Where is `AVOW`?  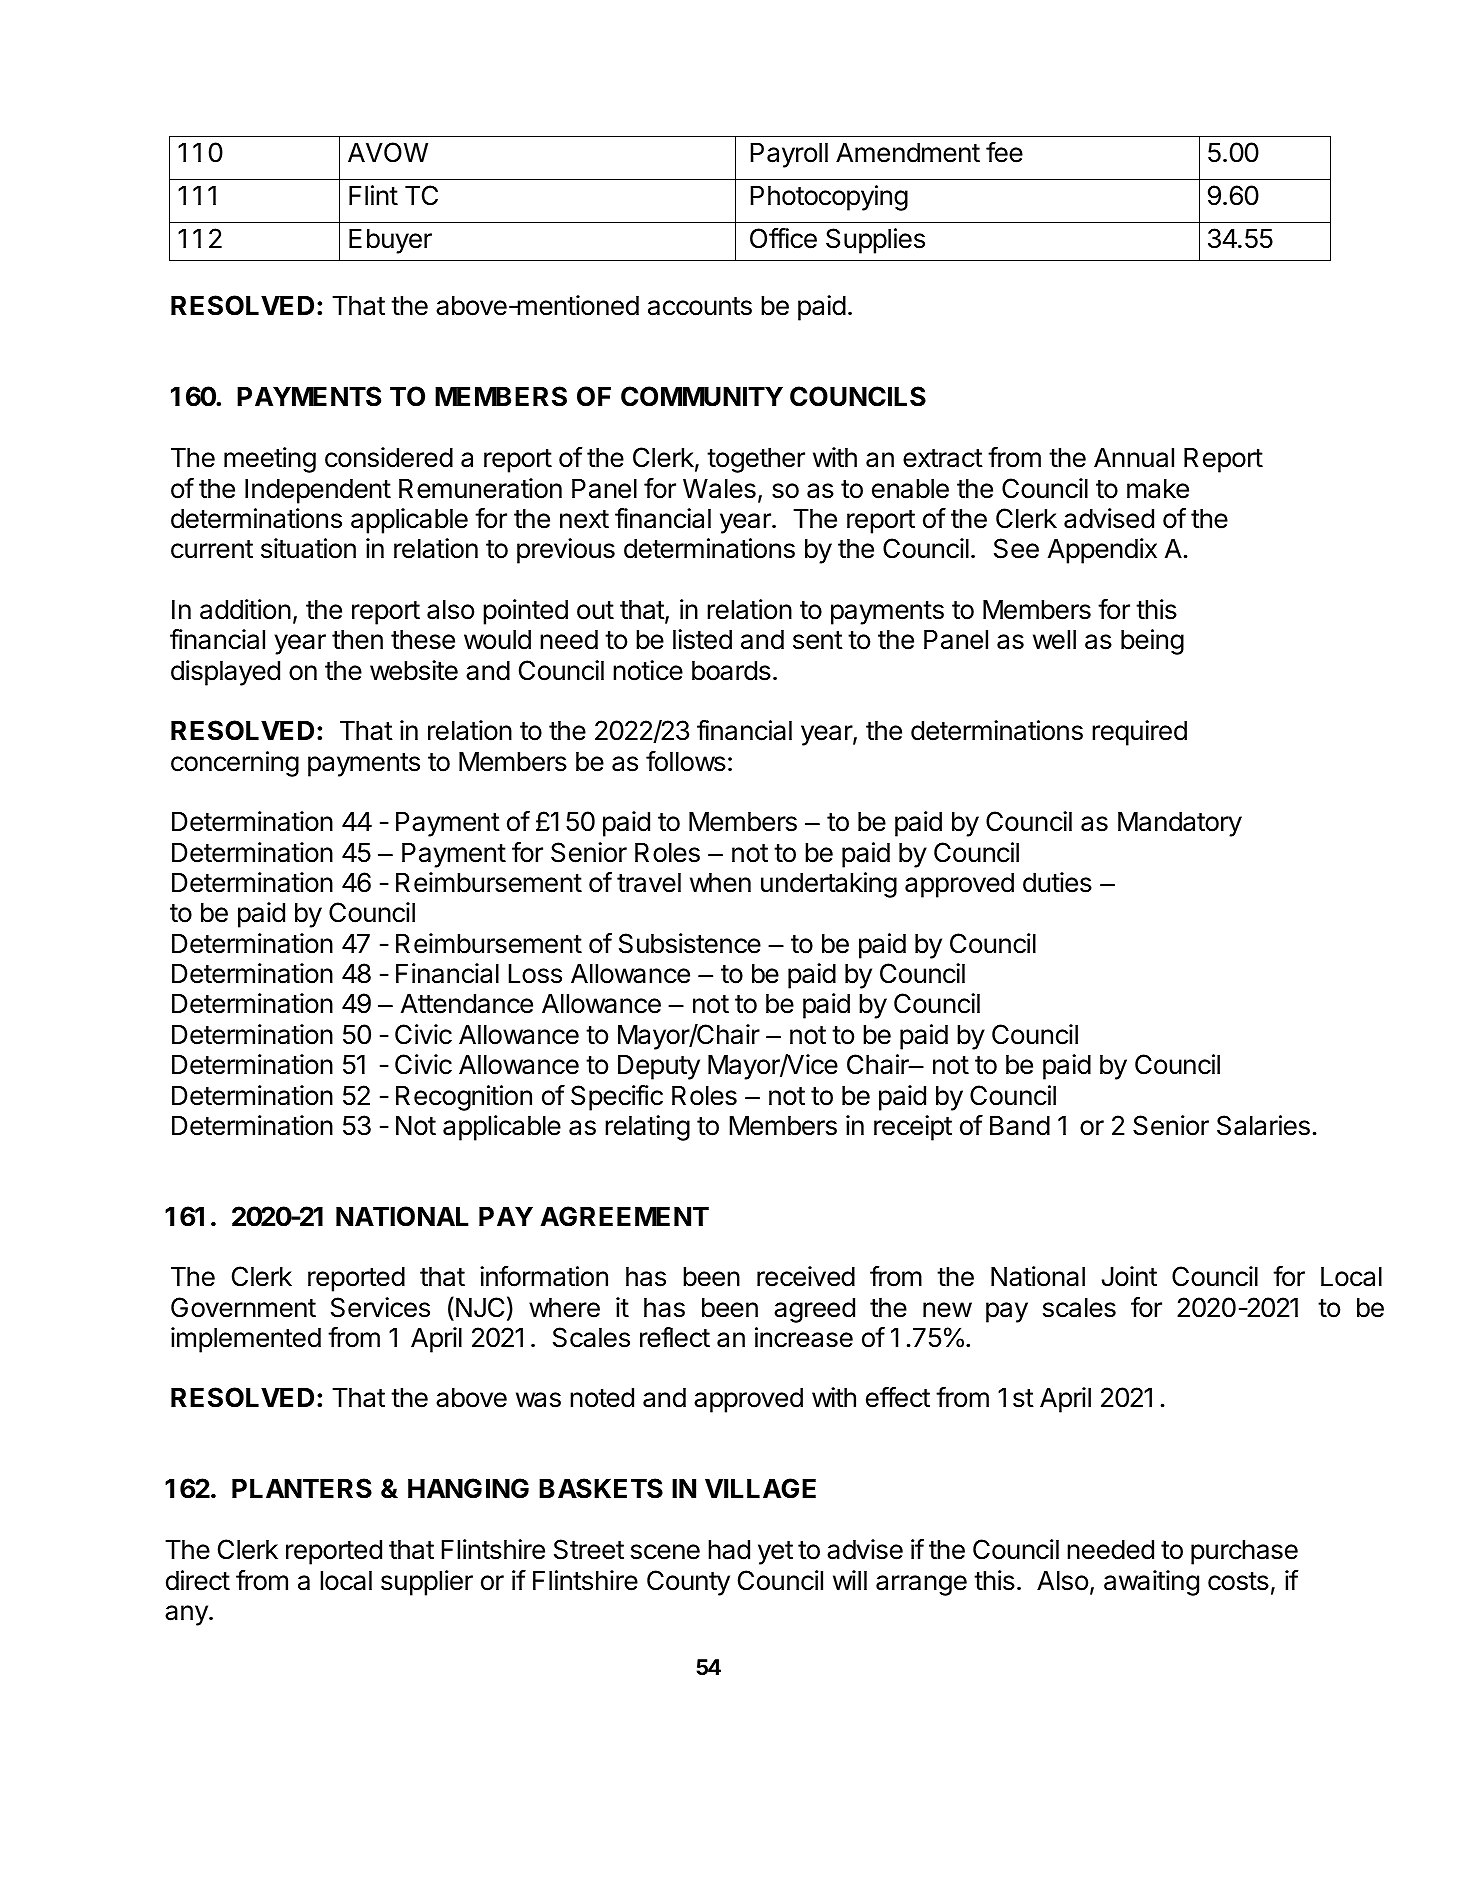 AVOW is located at coordinates (388, 152).
